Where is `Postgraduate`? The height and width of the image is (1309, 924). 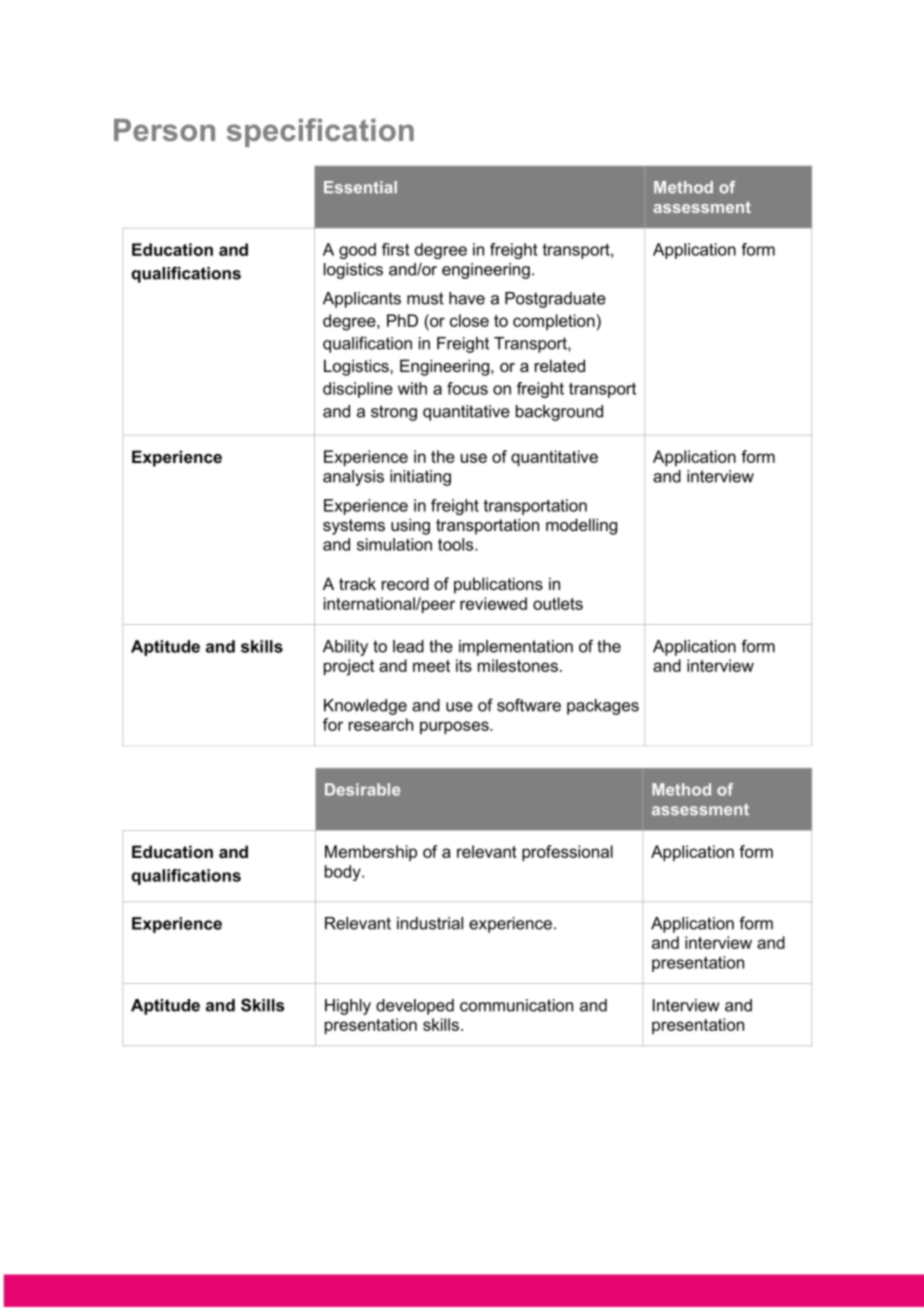 Postgraduate is located at coordinates (555, 300).
